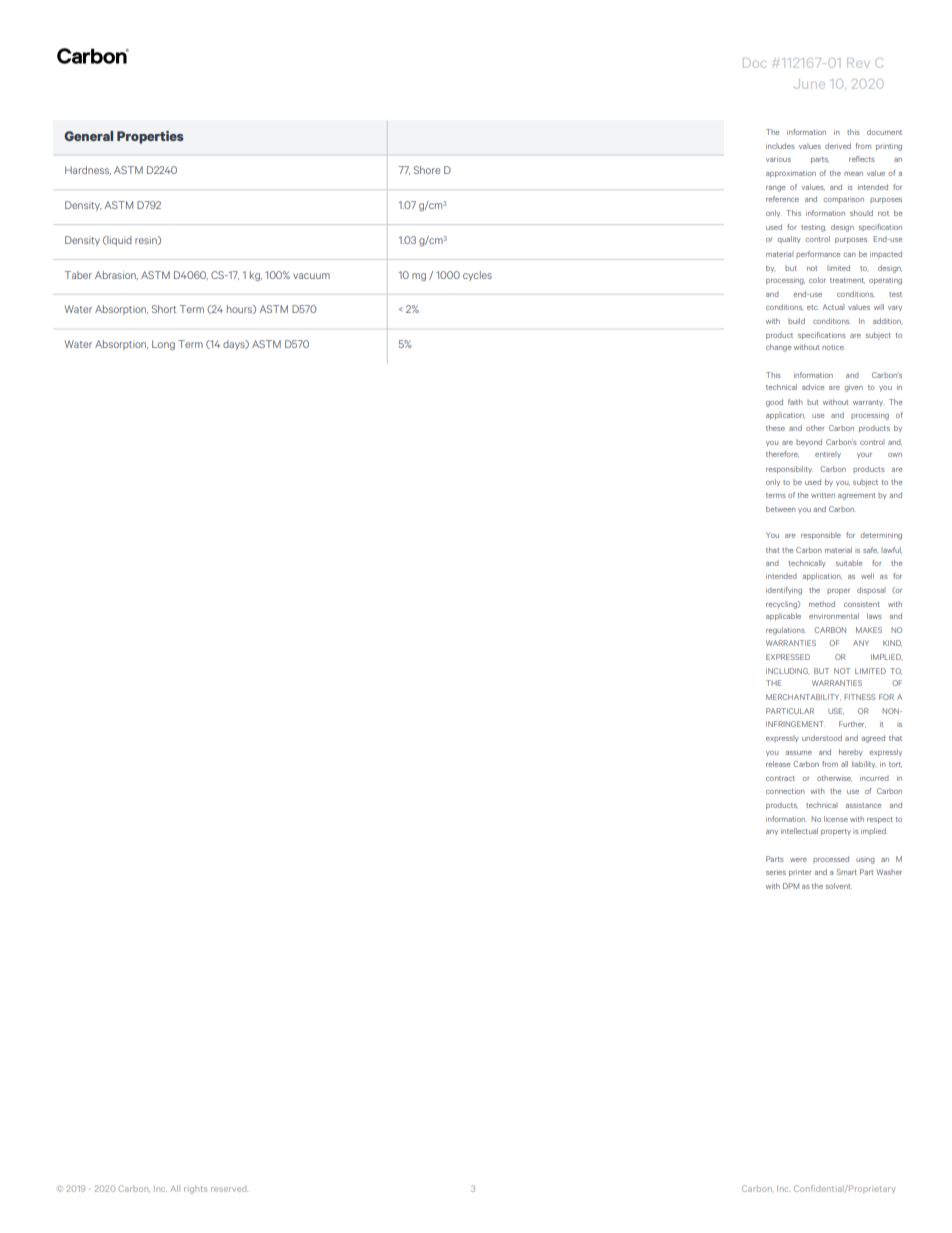 Image resolution: width=952 pixels, height=1233 pixels. What do you see at coordinates (195, 1189) in the screenshot?
I see `rights` at bounding box center [195, 1189].
